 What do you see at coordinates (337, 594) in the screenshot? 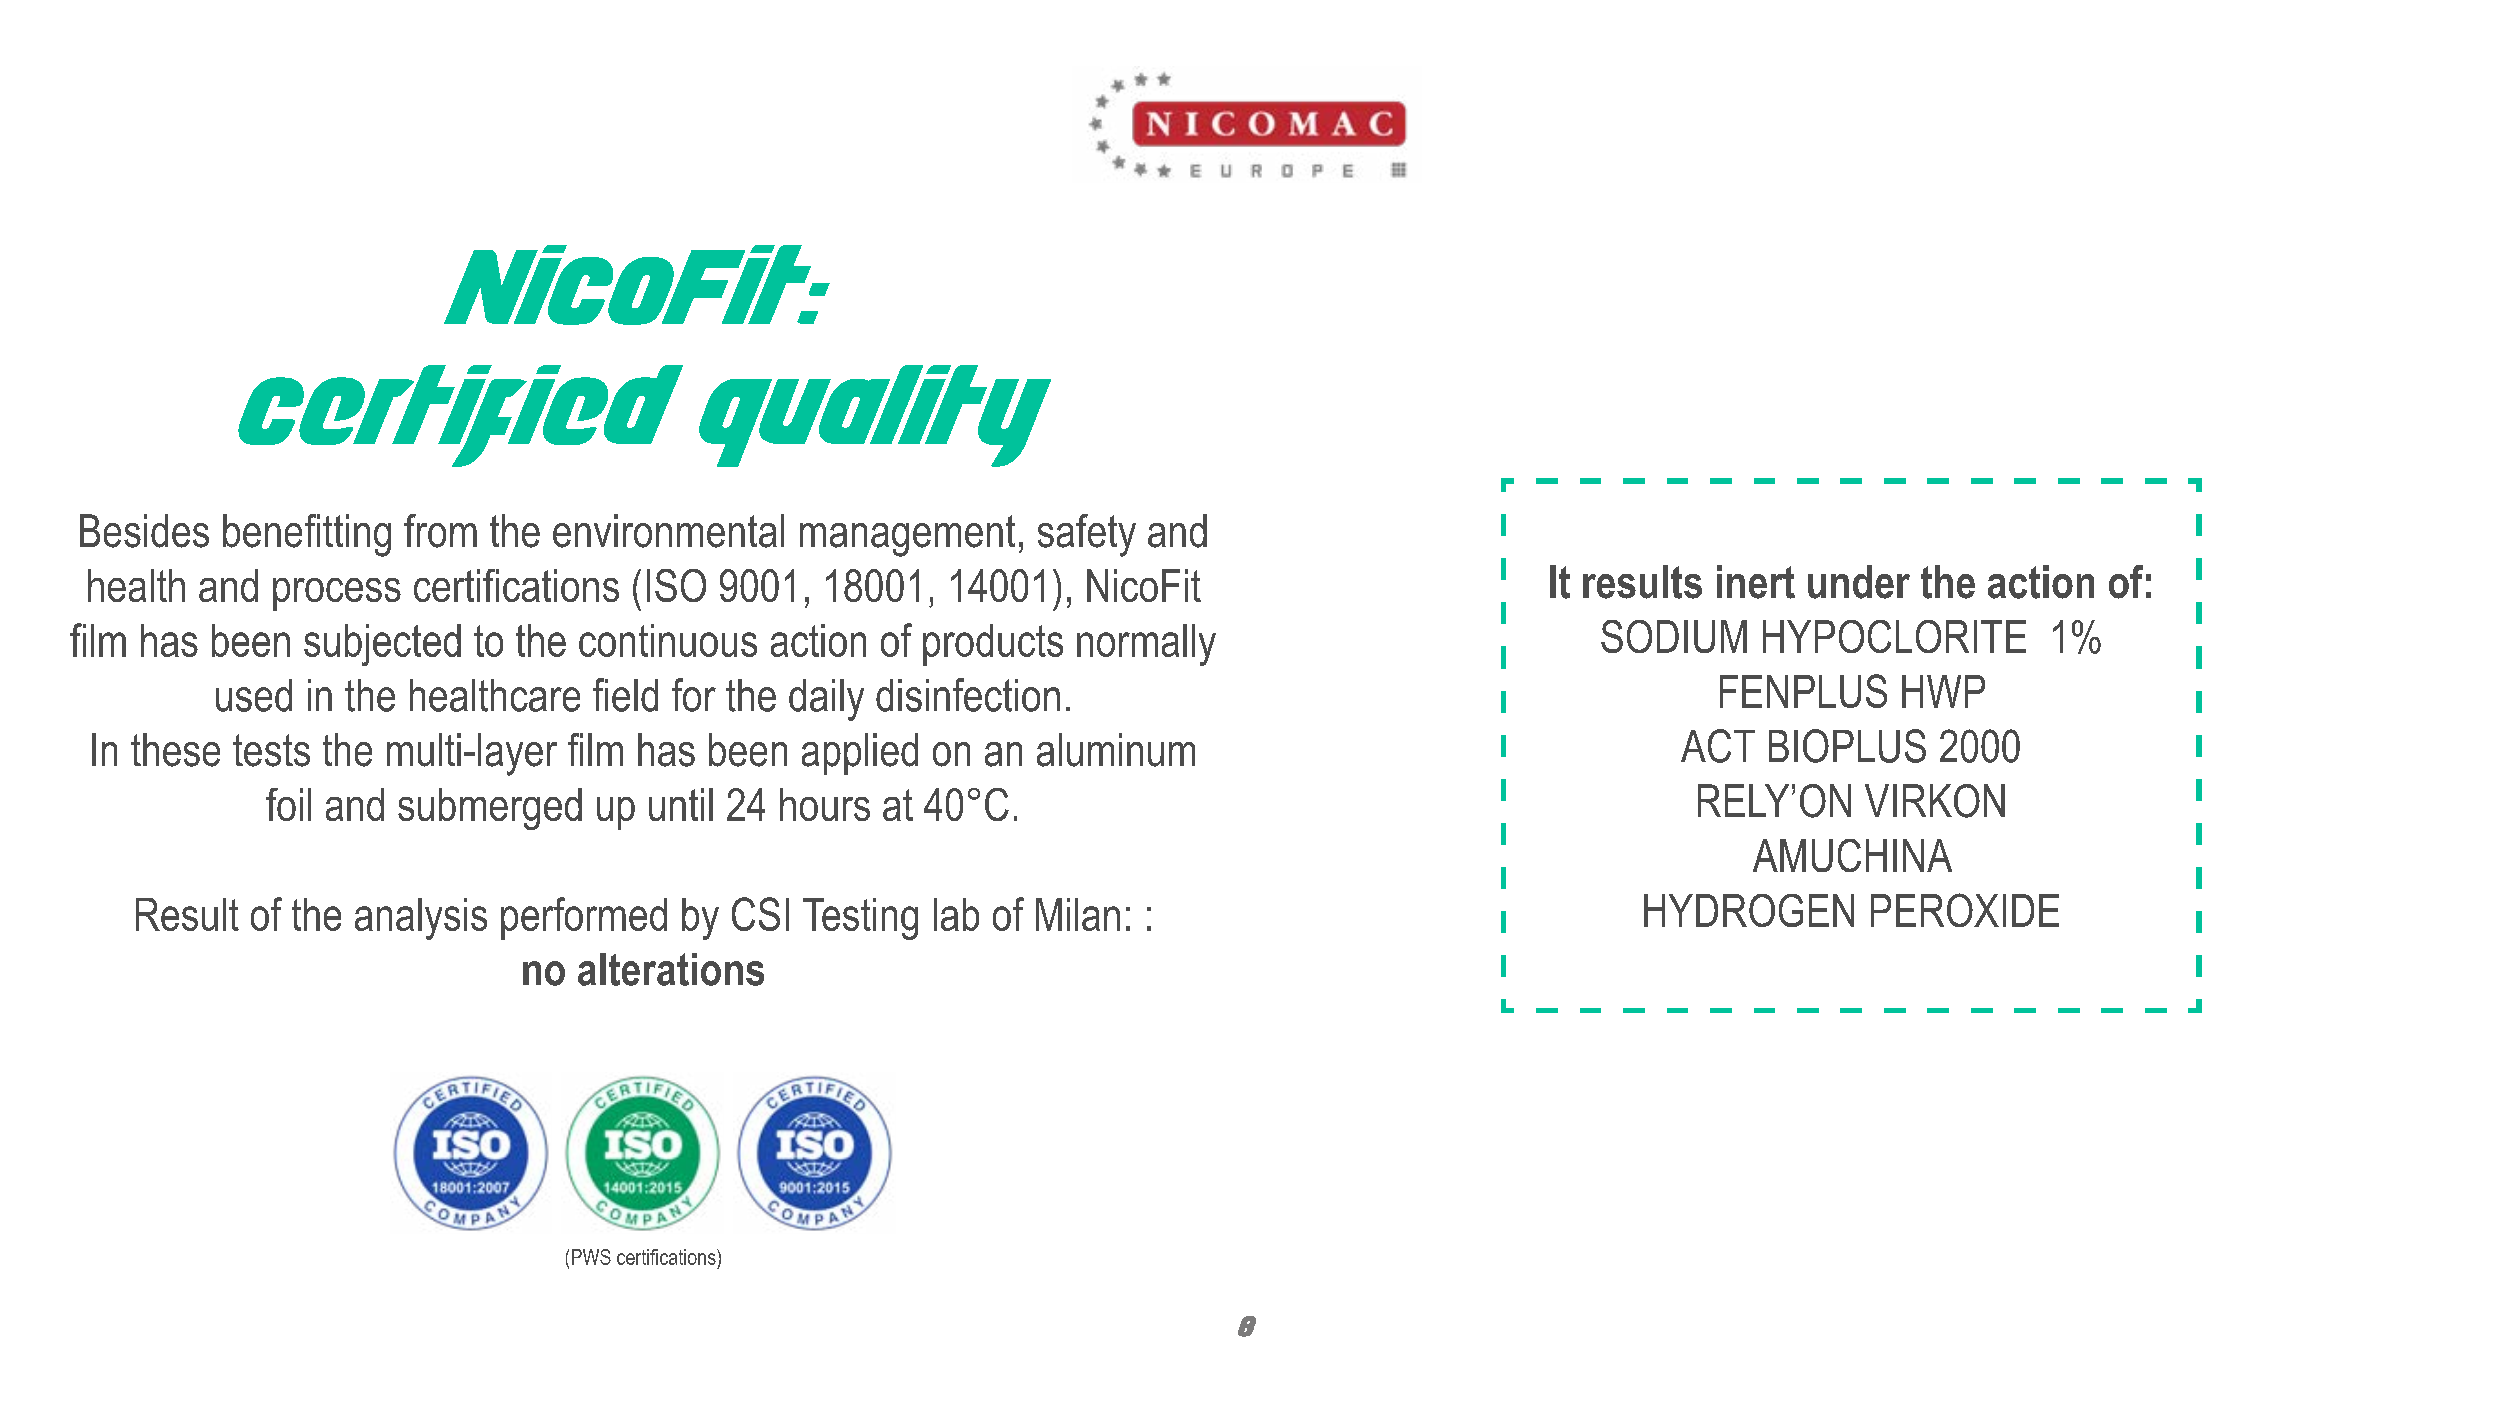
I see `process` at bounding box center [337, 594].
